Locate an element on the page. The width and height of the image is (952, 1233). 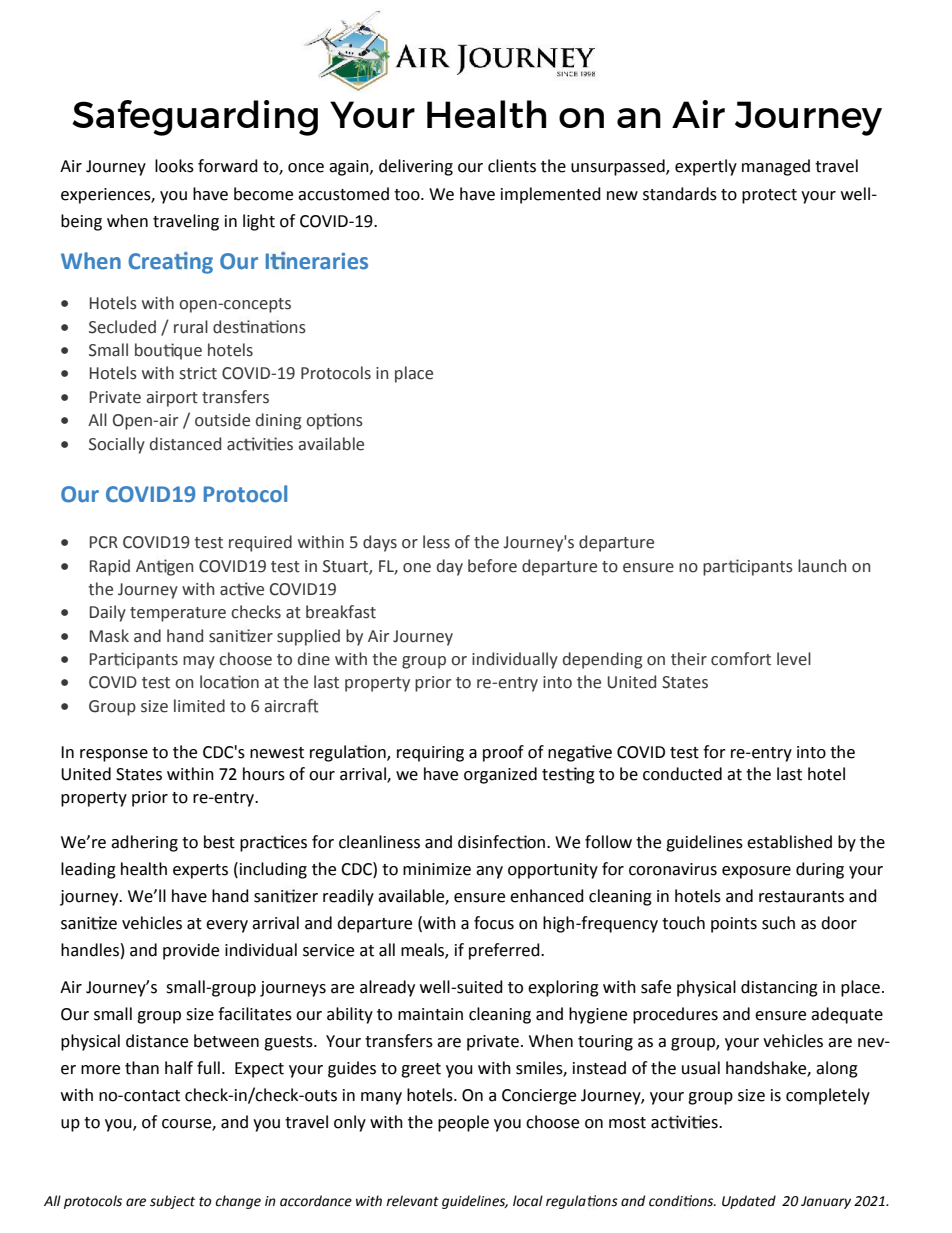
comfort is located at coordinates (741, 659).
